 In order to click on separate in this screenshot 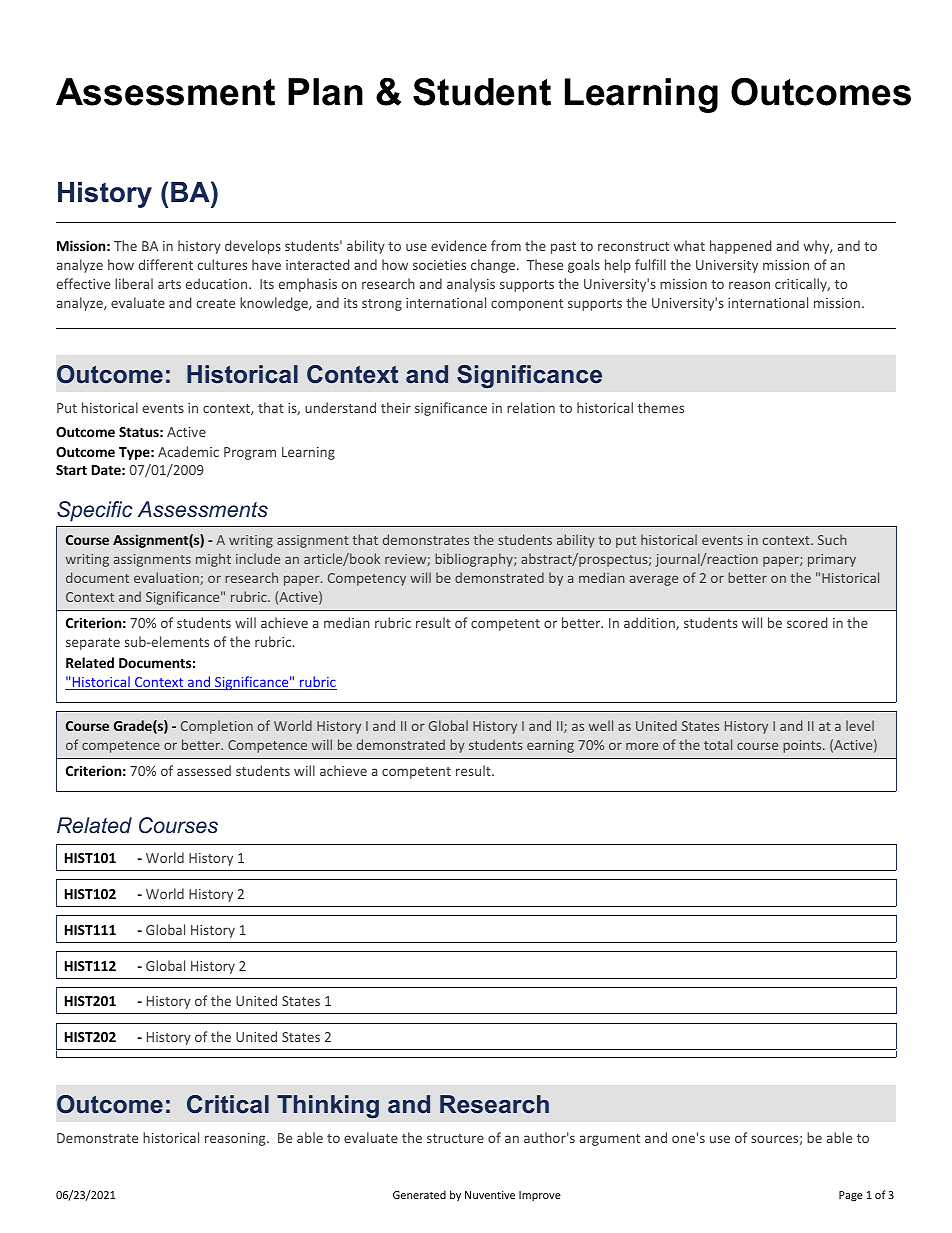, I will do `click(93, 644)`.
